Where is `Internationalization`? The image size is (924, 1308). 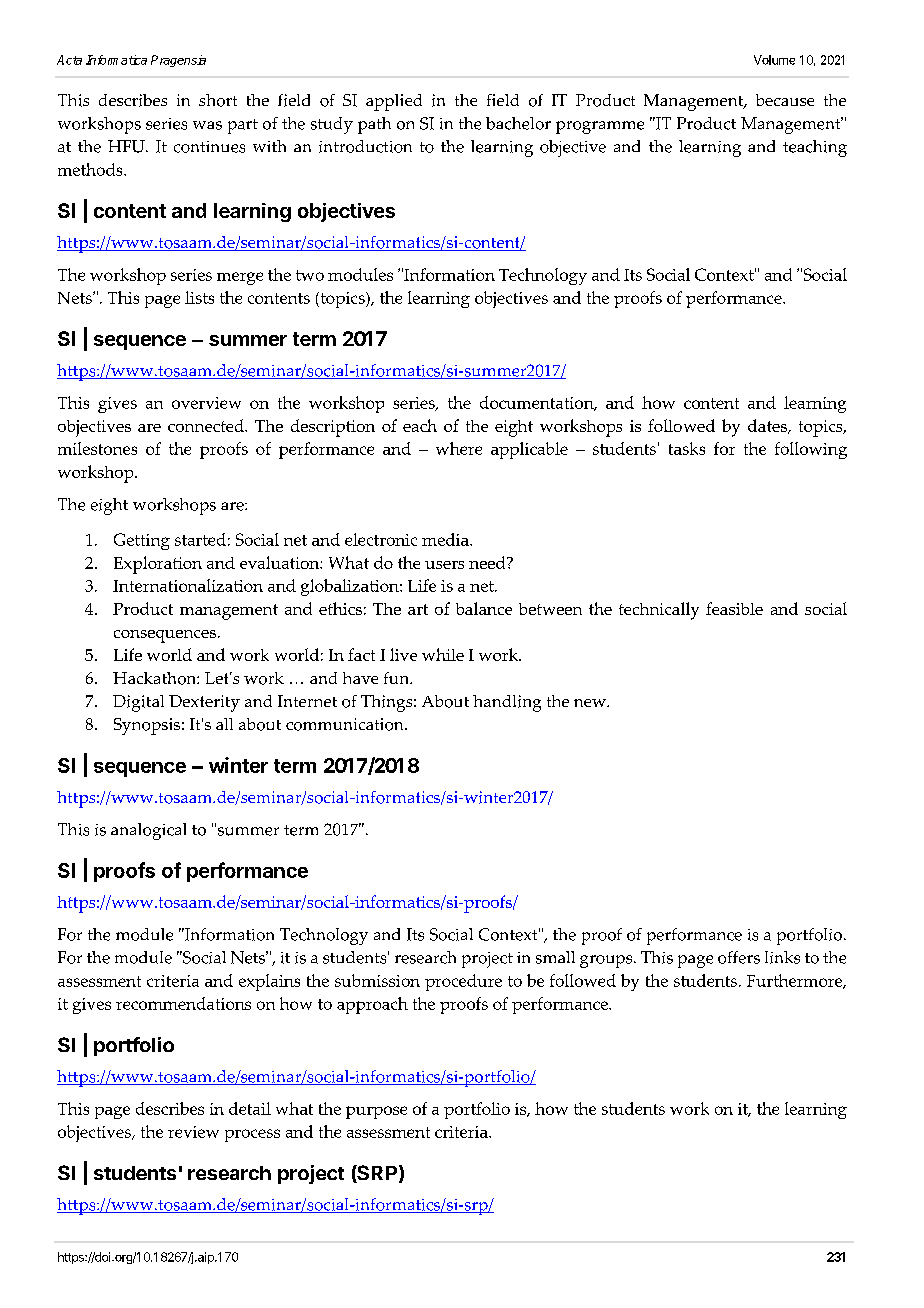
Internationalization is located at coordinates (188, 585).
